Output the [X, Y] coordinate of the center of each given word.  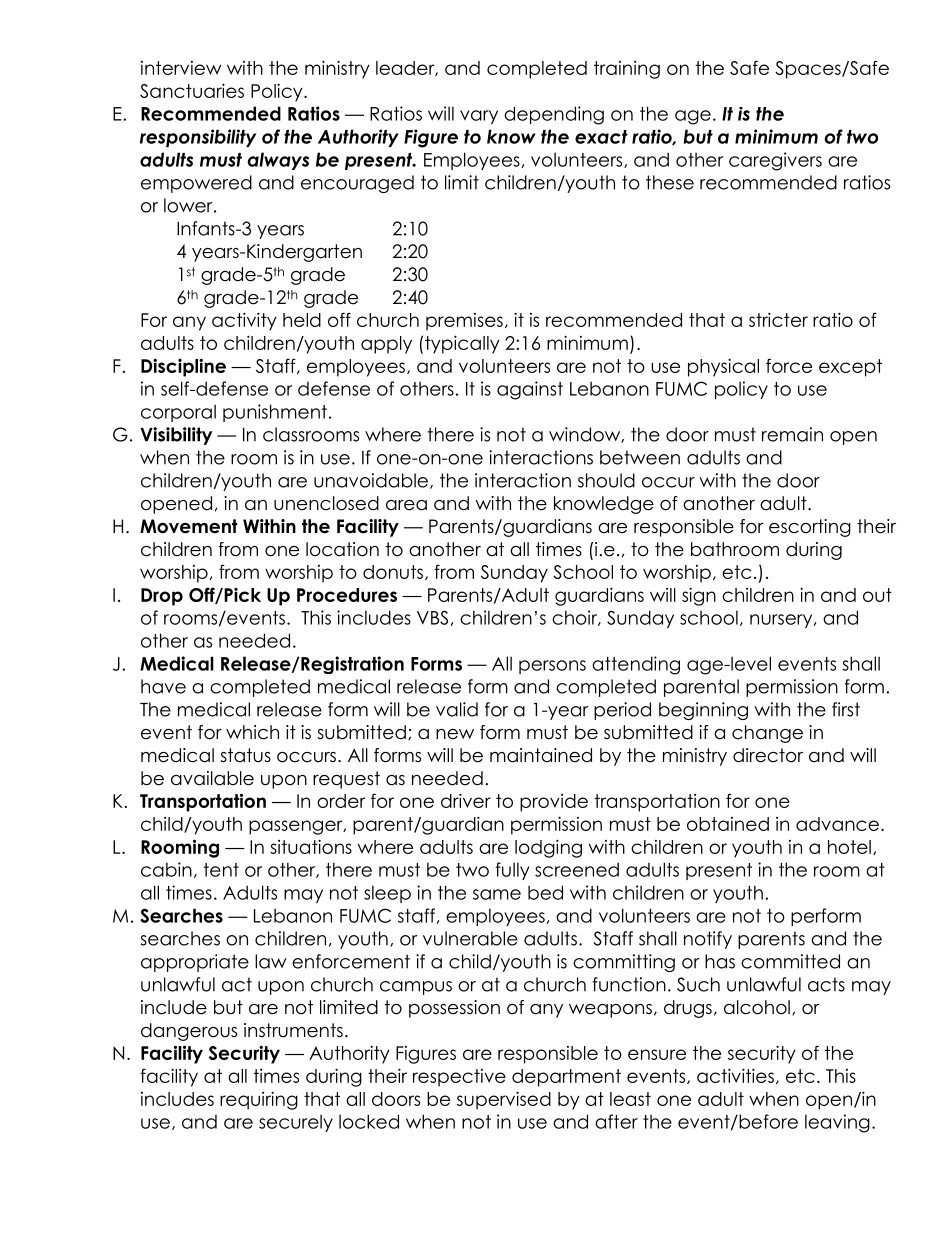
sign [699, 596]
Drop [162, 597]
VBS [432, 617]
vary [479, 117]
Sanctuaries [192, 90]
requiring [259, 1100]
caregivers [775, 161]
